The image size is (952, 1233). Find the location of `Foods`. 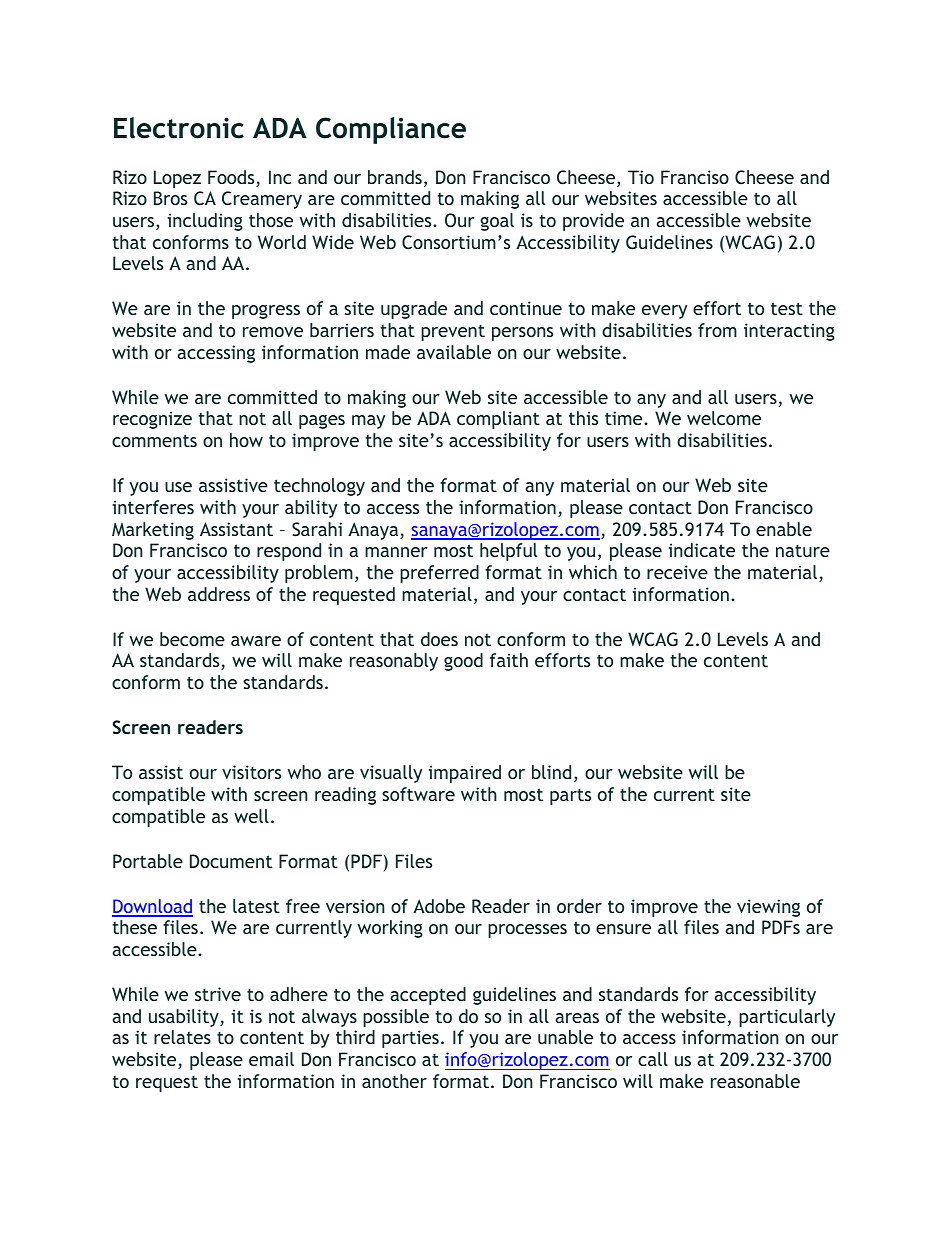

Foods is located at coordinates (232, 178).
